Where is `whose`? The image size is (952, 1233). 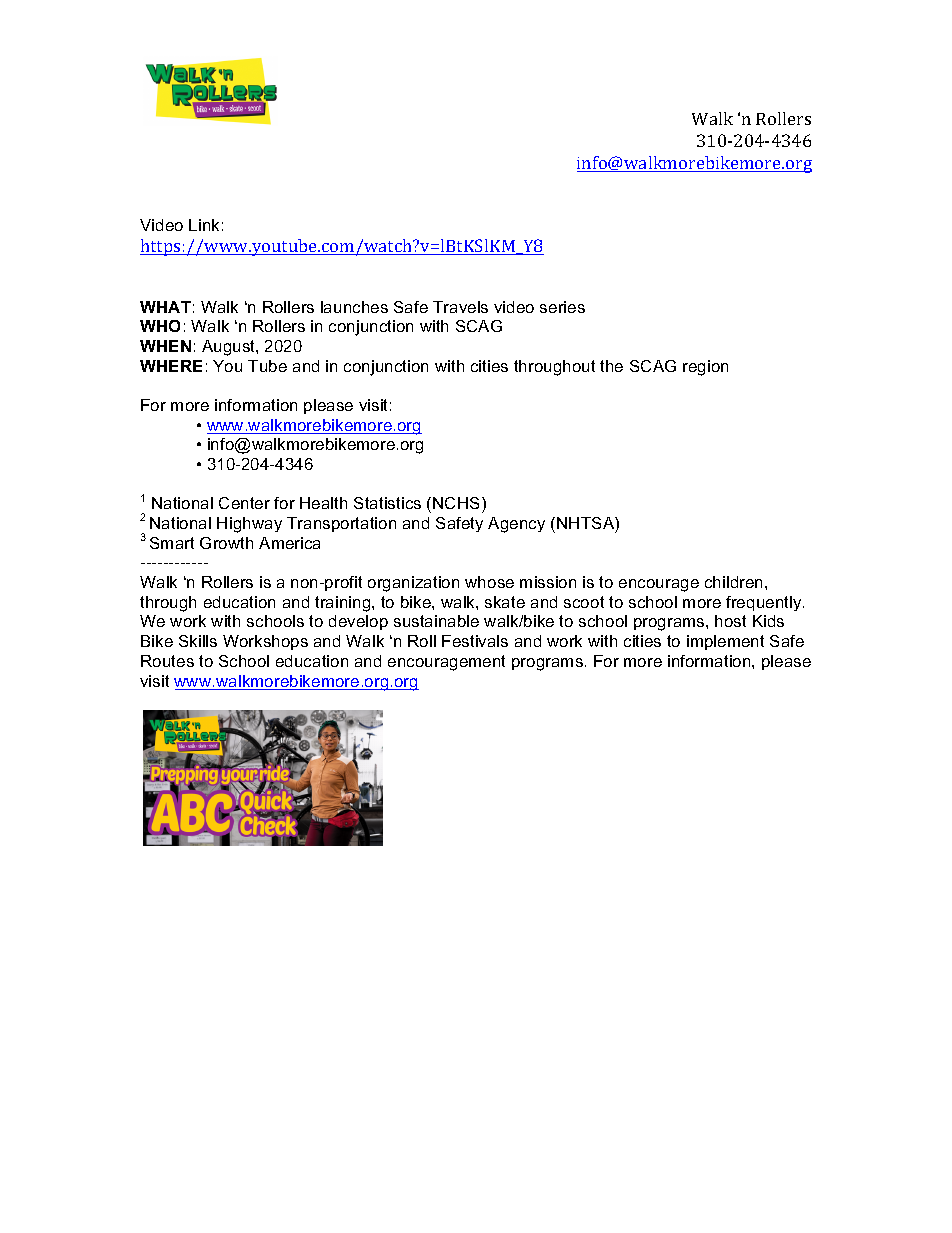
whose is located at coordinates (489, 582).
